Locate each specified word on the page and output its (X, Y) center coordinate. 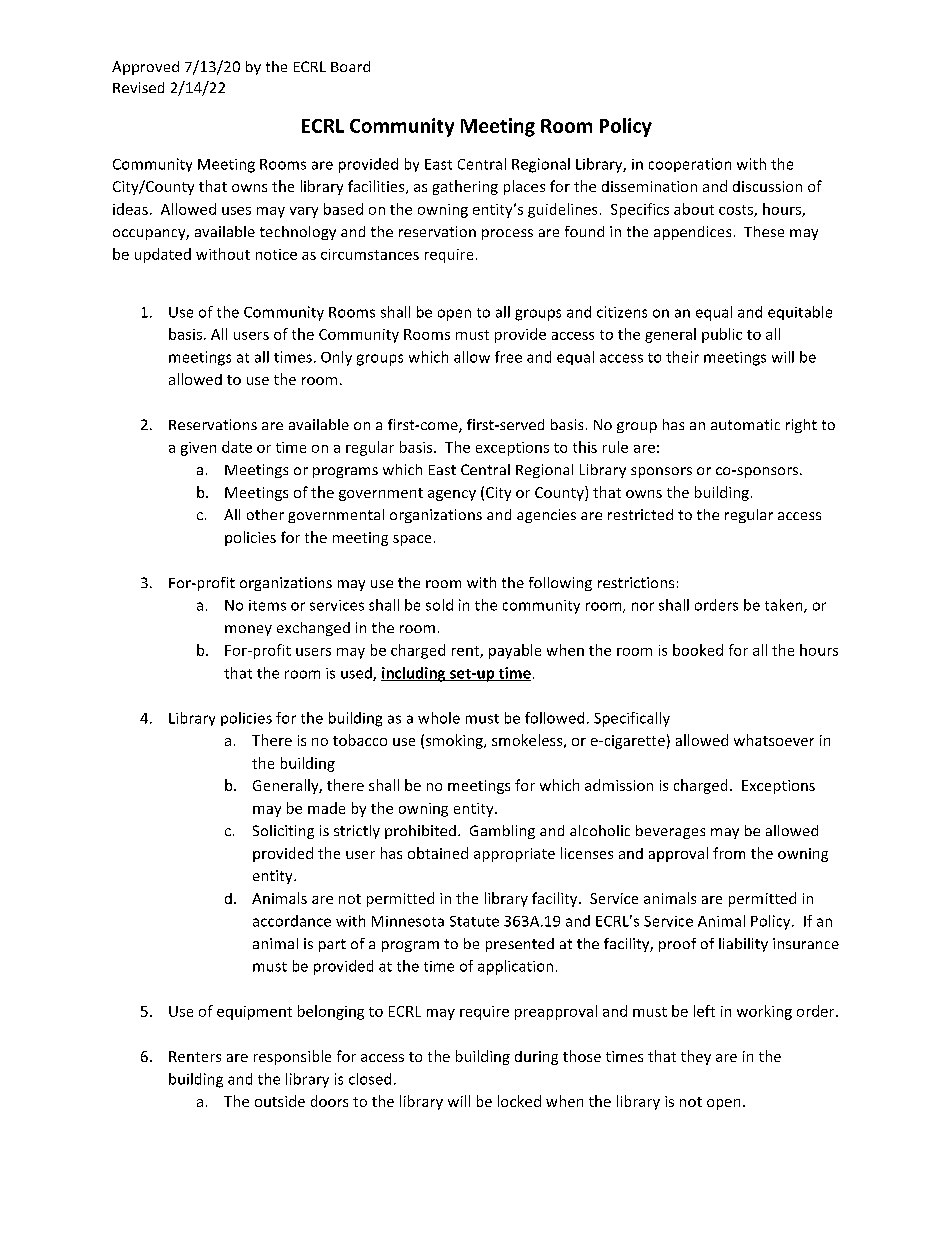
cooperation (690, 165)
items (267, 605)
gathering (465, 187)
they (696, 1057)
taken (785, 606)
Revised (138, 87)
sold (439, 605)
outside (280, 1101)
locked (519, 1101)
